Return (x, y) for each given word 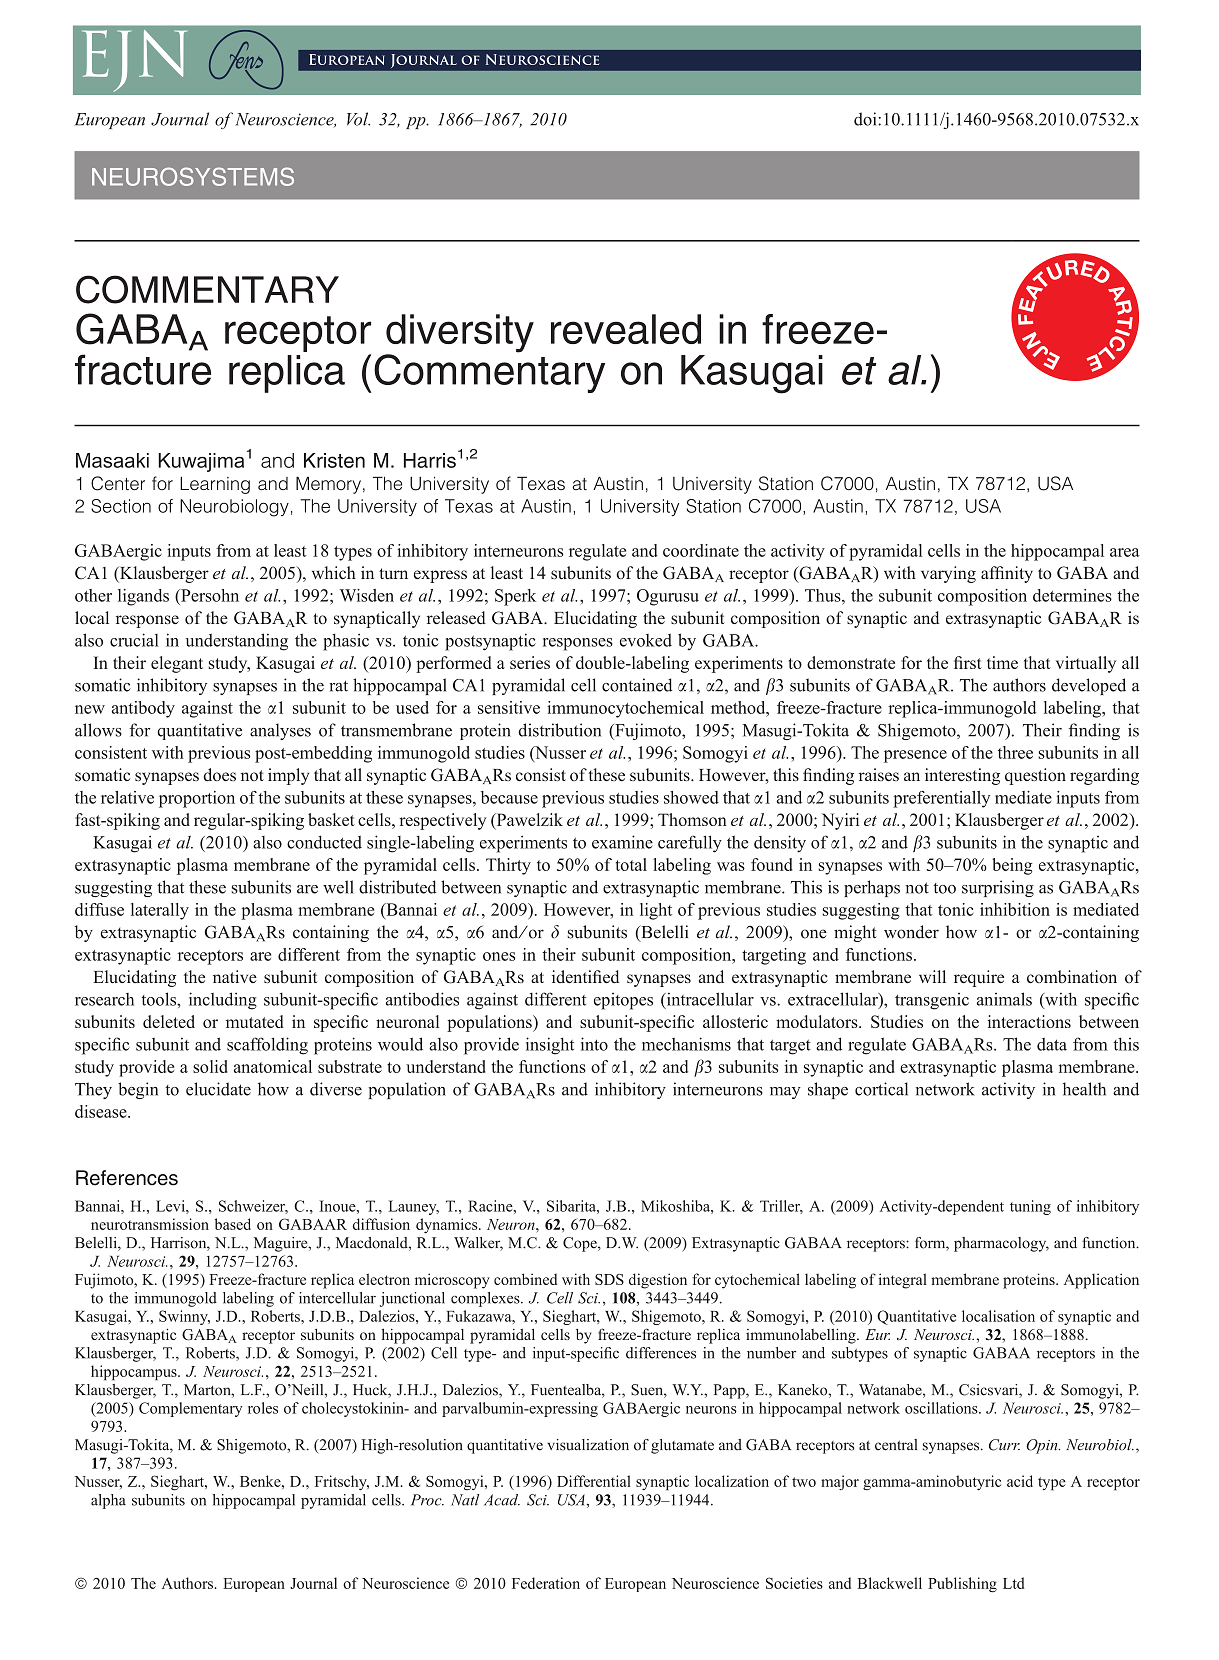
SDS (609, 1279)
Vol (358, 119)
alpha (108, 1501)
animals (1004, 999)
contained (637, 685)
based (232, 1224)
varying (948, 574)
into (594, 1044)
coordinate (701, 550)
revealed (626, 329)
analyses (280, 731)
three (1015, 752)
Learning (215, 485)
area (1125, 552)
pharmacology (1001, 1244)
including (223, 1001)
